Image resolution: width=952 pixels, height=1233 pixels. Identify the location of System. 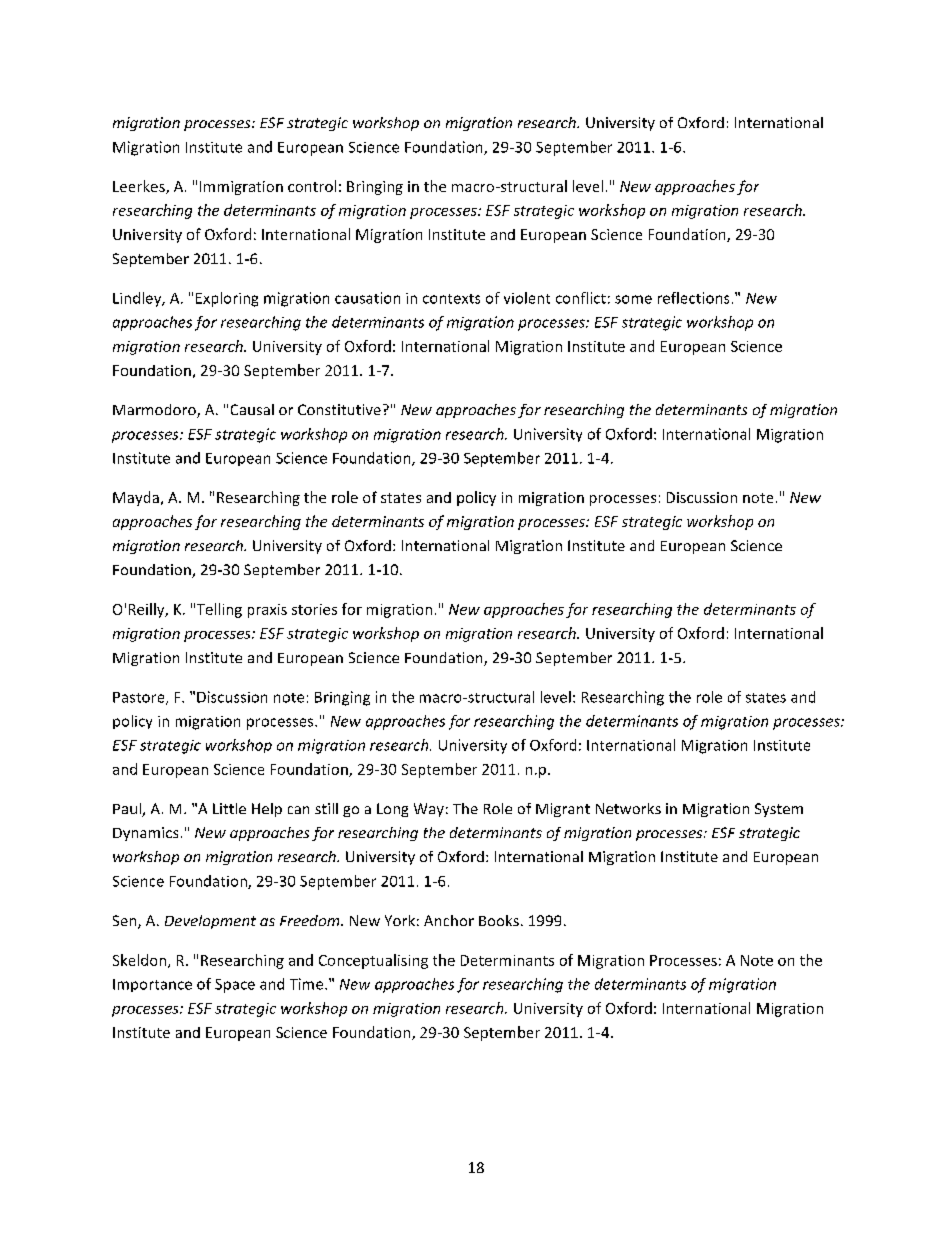
(779, 810).
